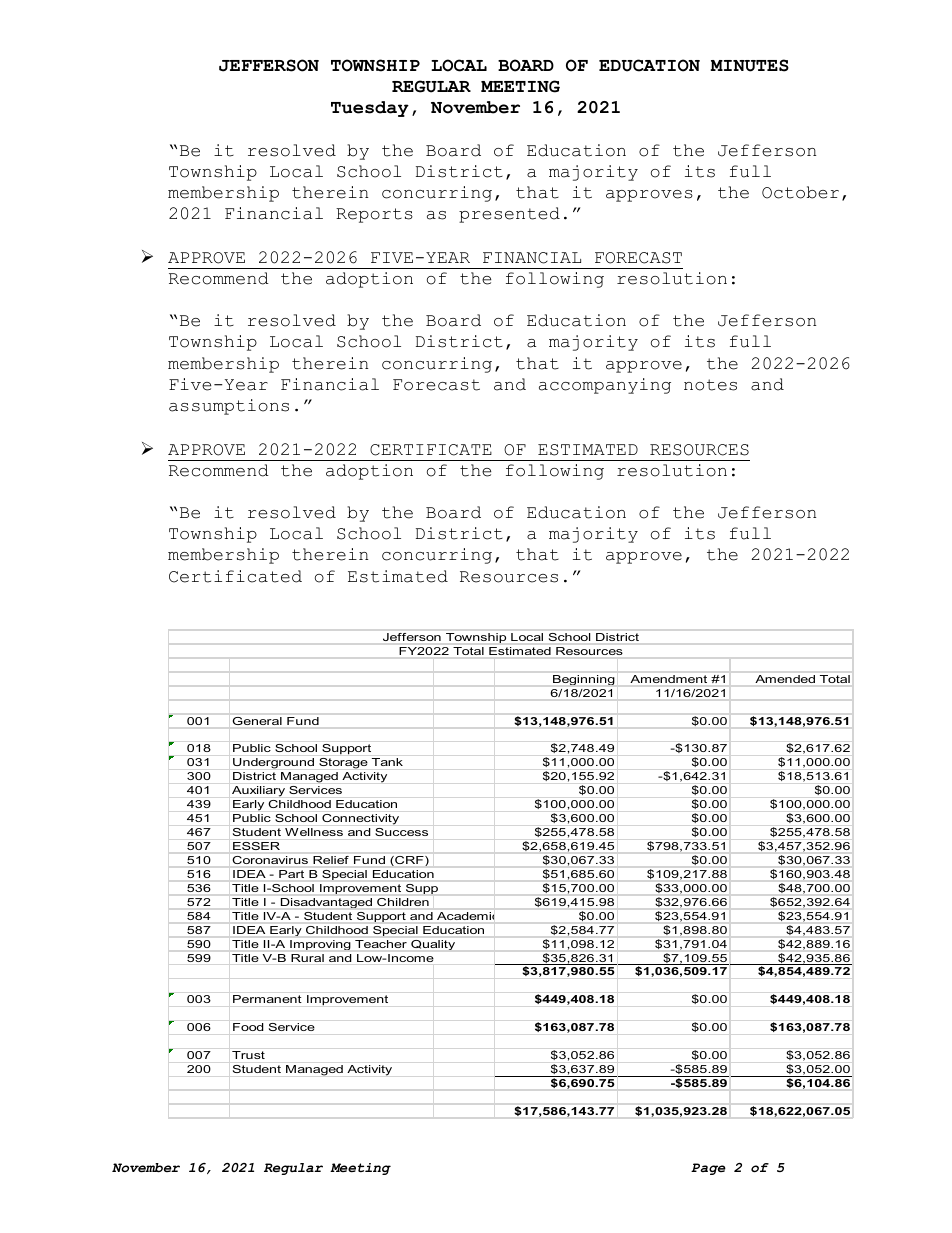 Image resolution: width=952 pixels, height=1233 pixels. What do you see at coordinates (257, 721) in the image?
I see `General` at bounding box center [257, 721].
